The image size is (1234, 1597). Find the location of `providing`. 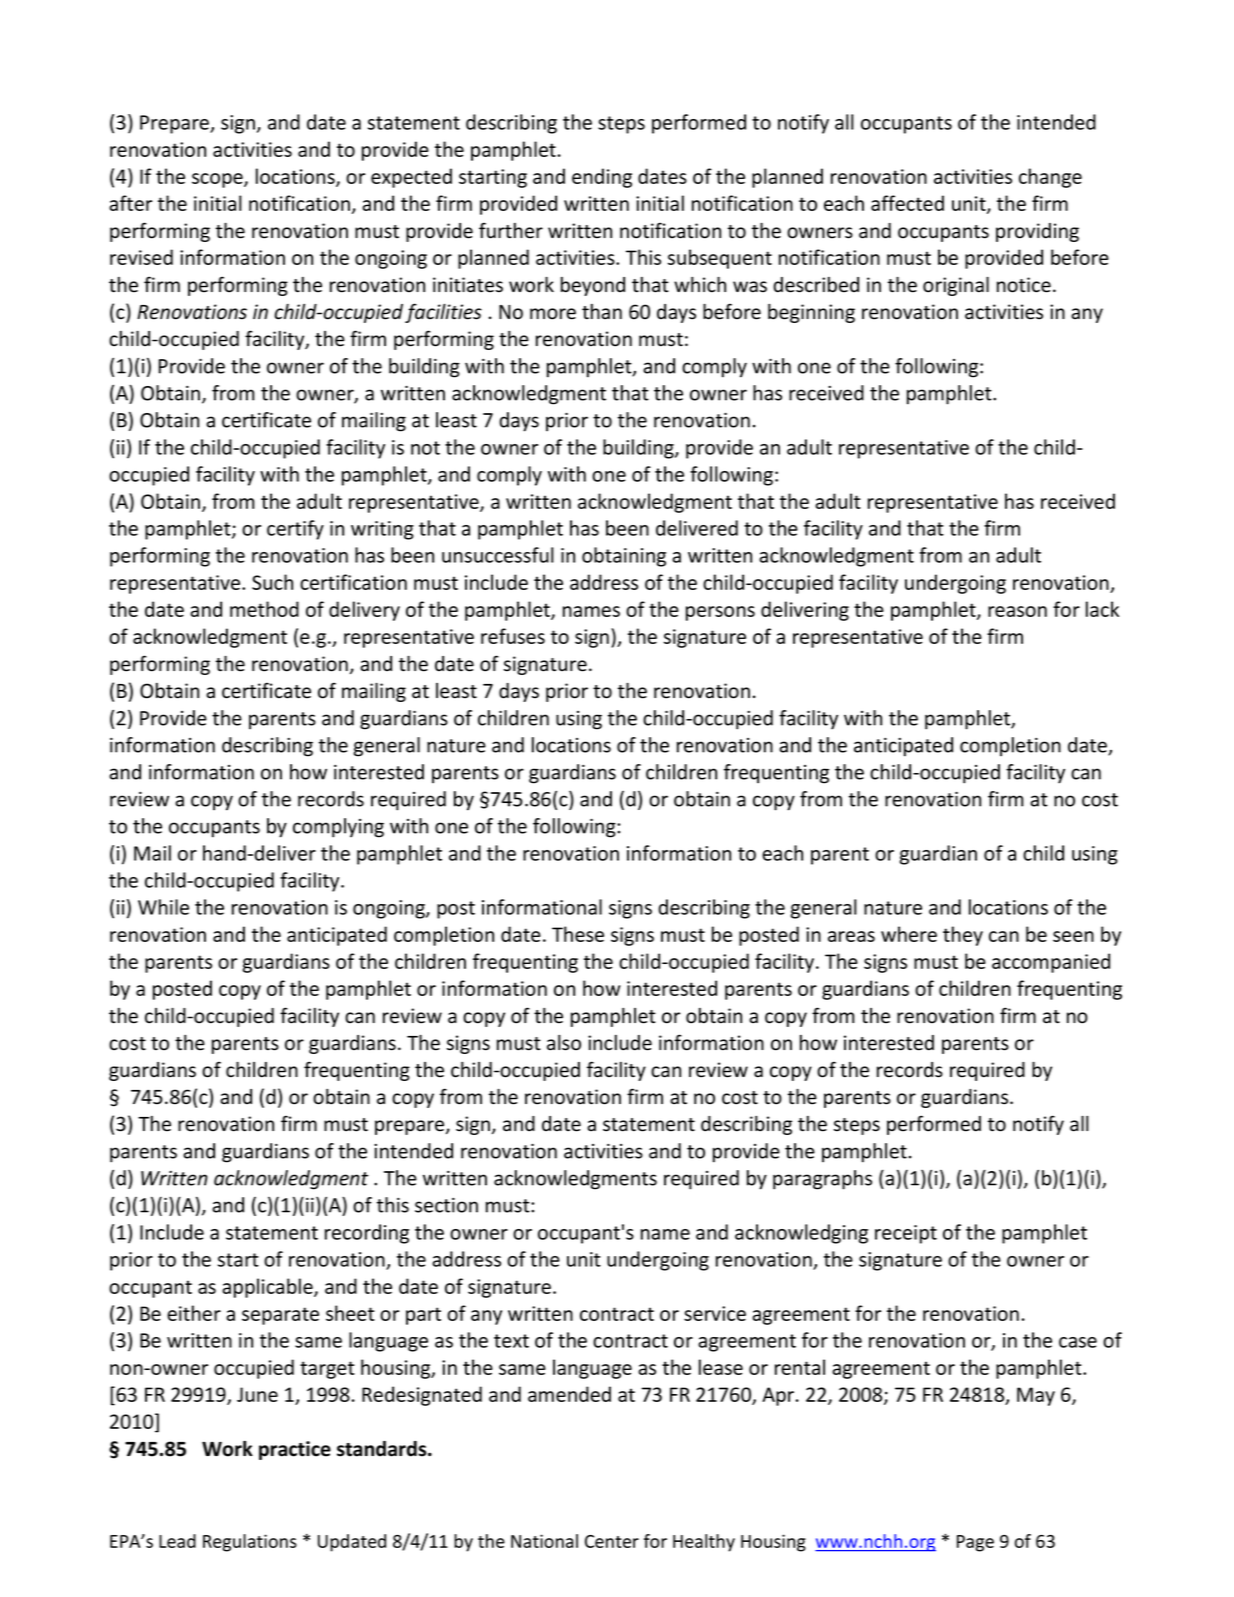

providing is located at coordinates (1037, 232).
